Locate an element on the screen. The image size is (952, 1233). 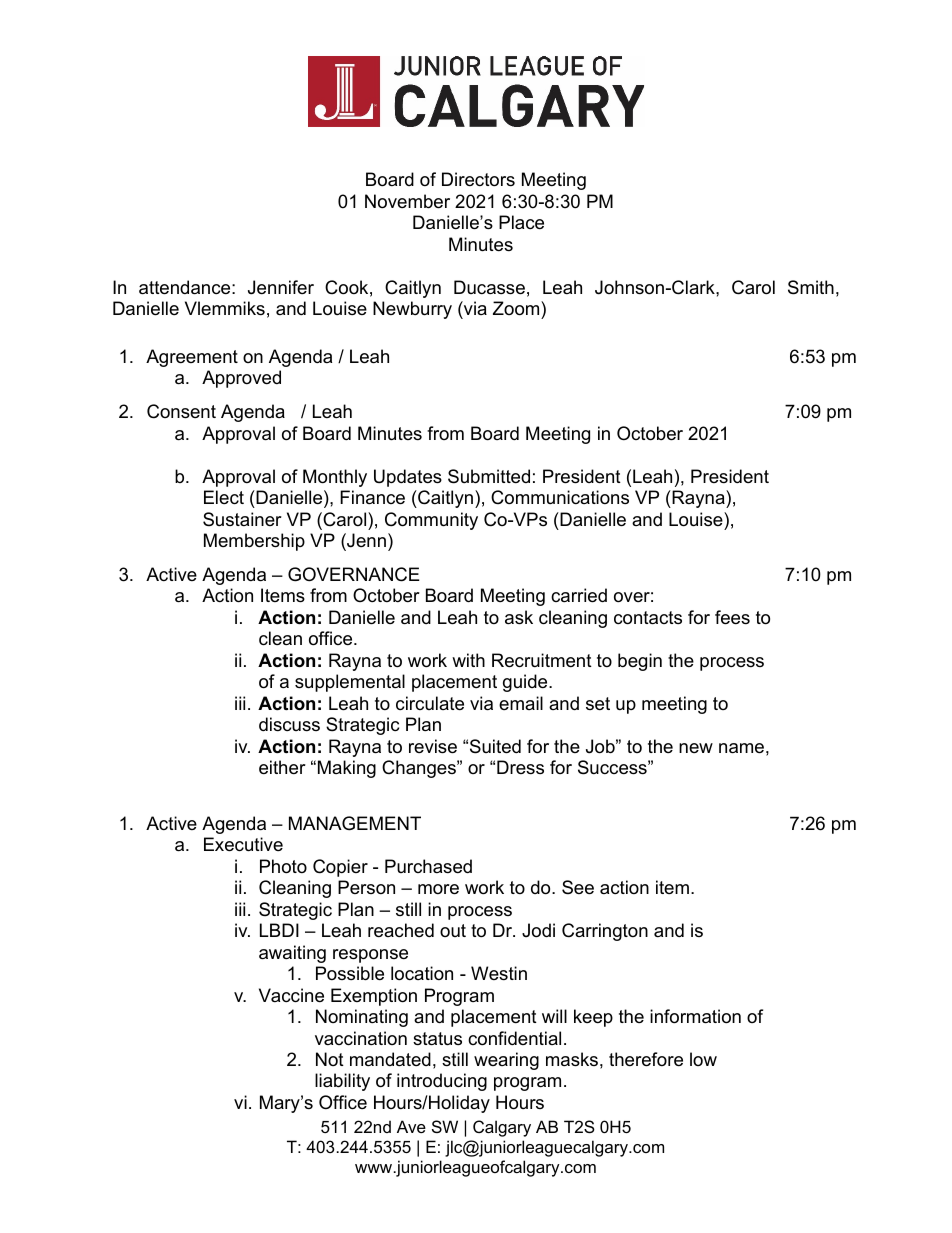
November is located at coordinates (407, 201).
